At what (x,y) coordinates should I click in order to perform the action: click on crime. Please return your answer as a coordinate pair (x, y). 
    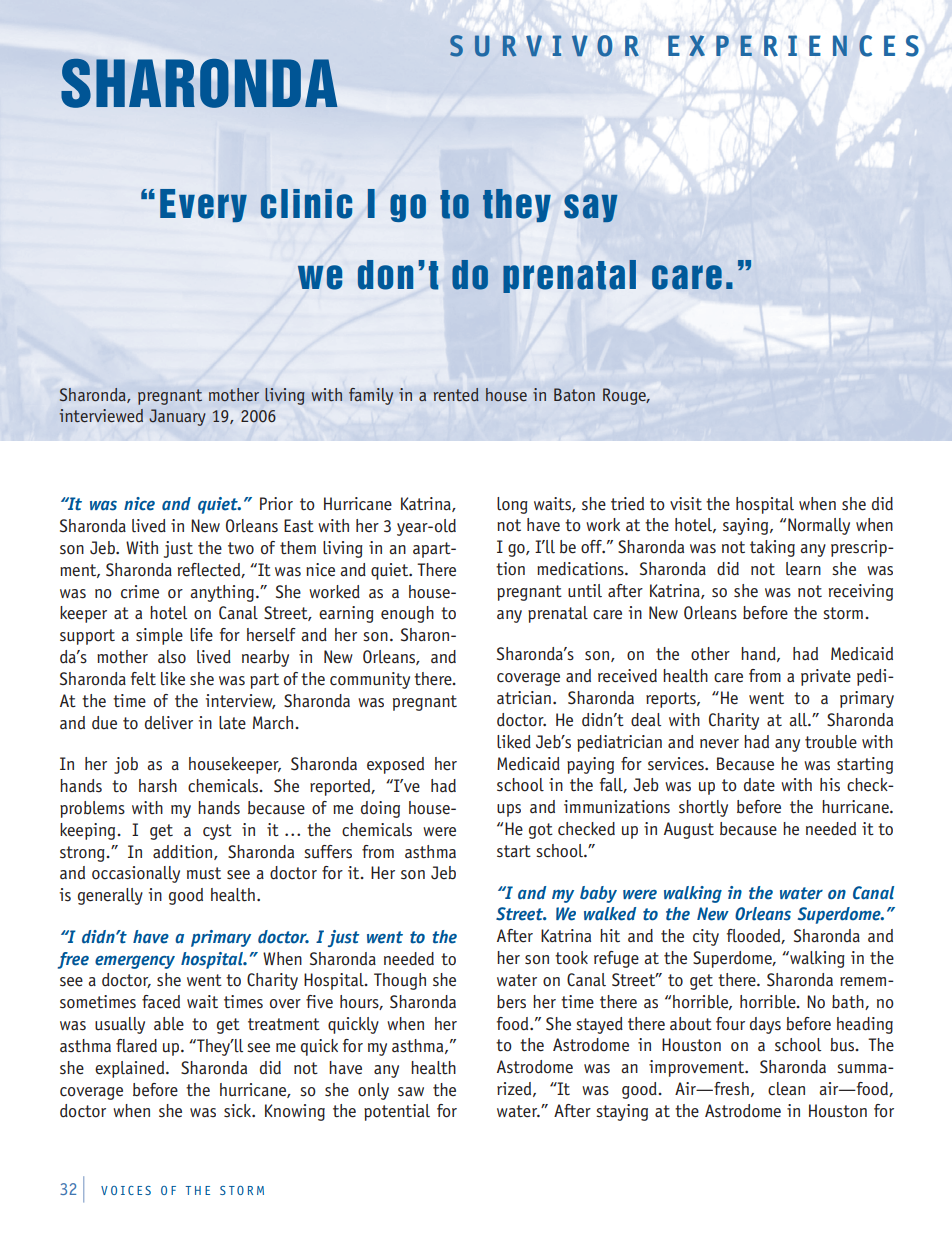
    Looking at the image, I should click on (140, 592).
